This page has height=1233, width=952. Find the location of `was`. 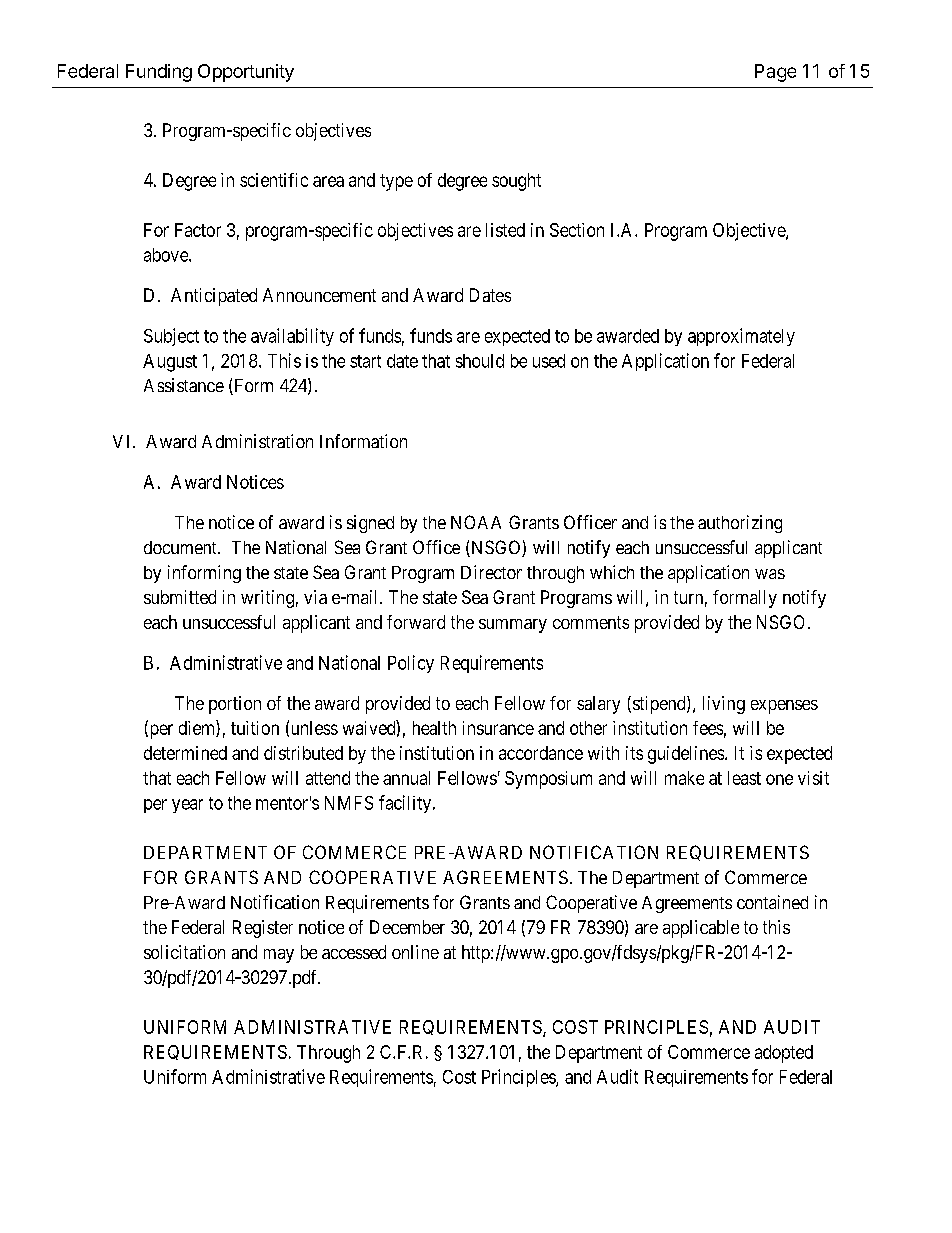

was is located at coordinates (770, 574).
